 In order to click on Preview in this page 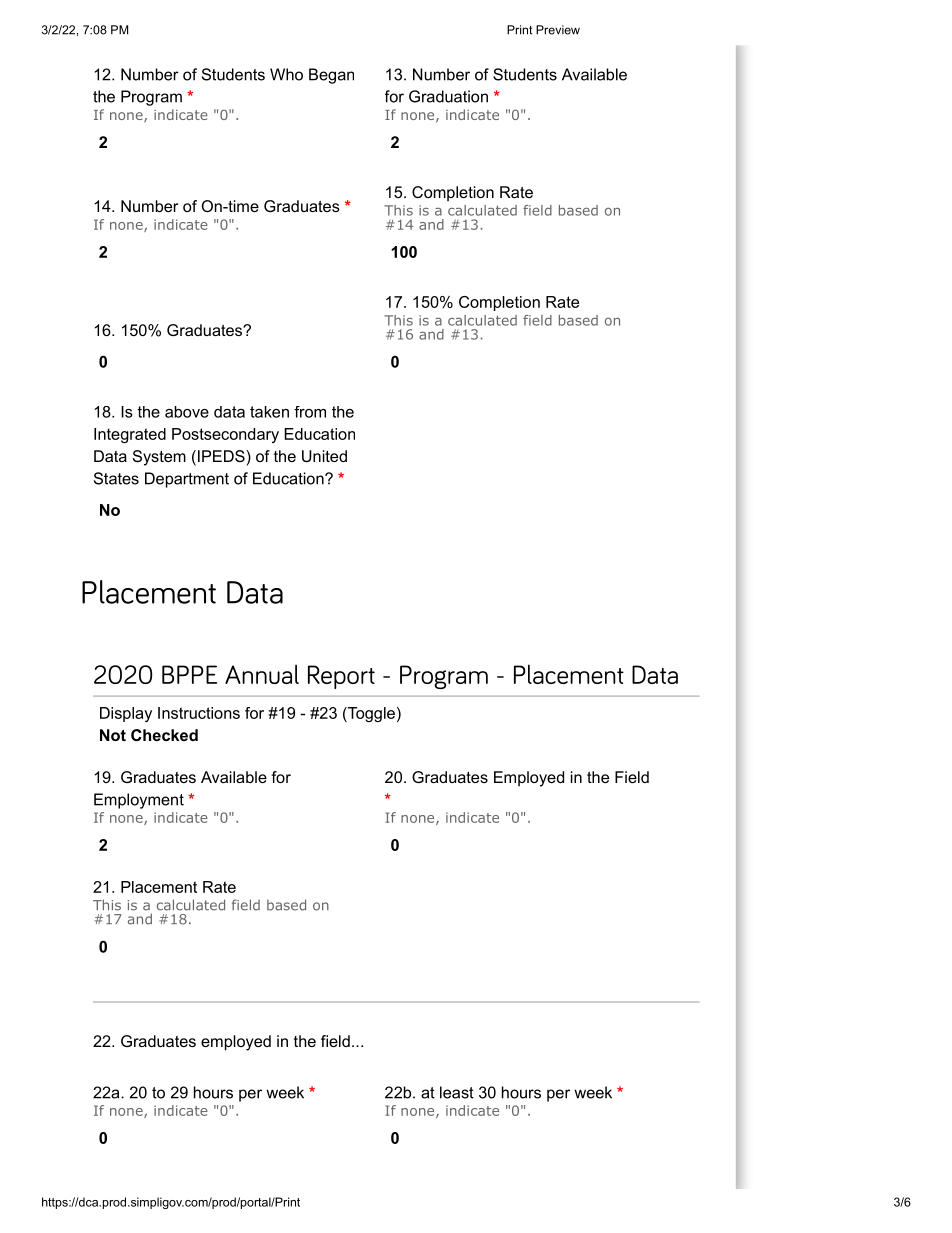, I will do `click(558, 30)`.
